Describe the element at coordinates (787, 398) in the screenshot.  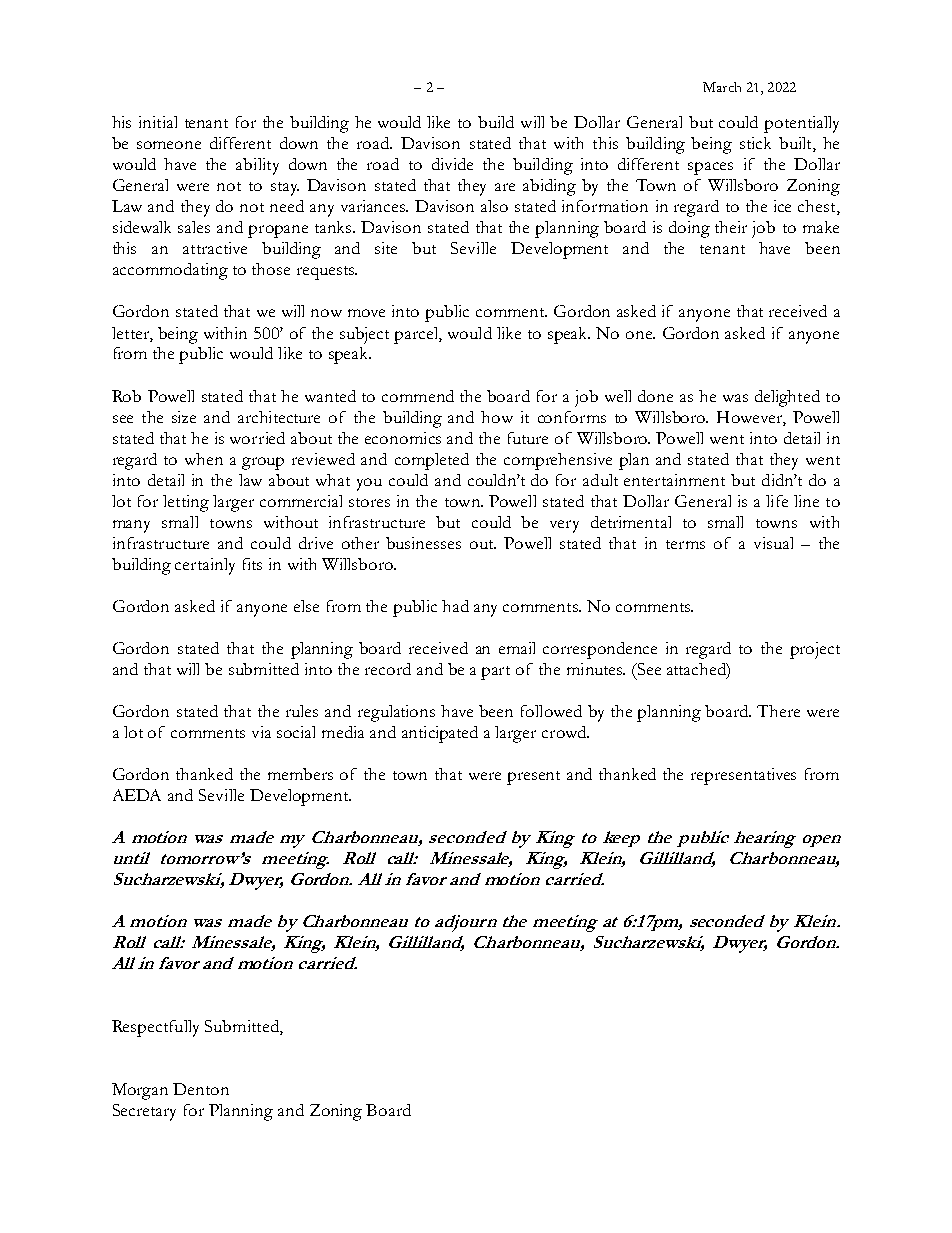
I see `delighted` at that location.
